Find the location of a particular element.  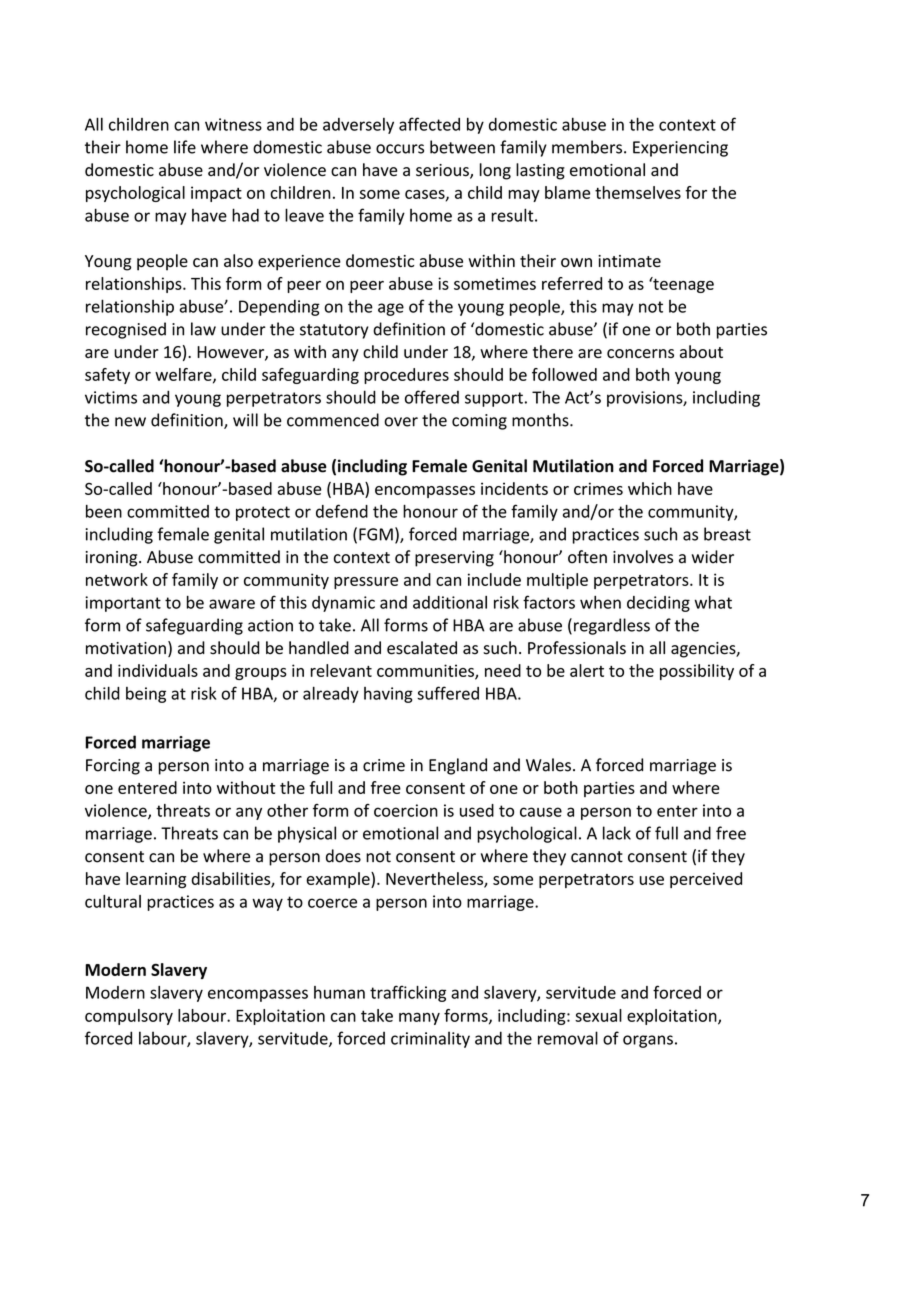

life is located at coordinates (185, 147).
